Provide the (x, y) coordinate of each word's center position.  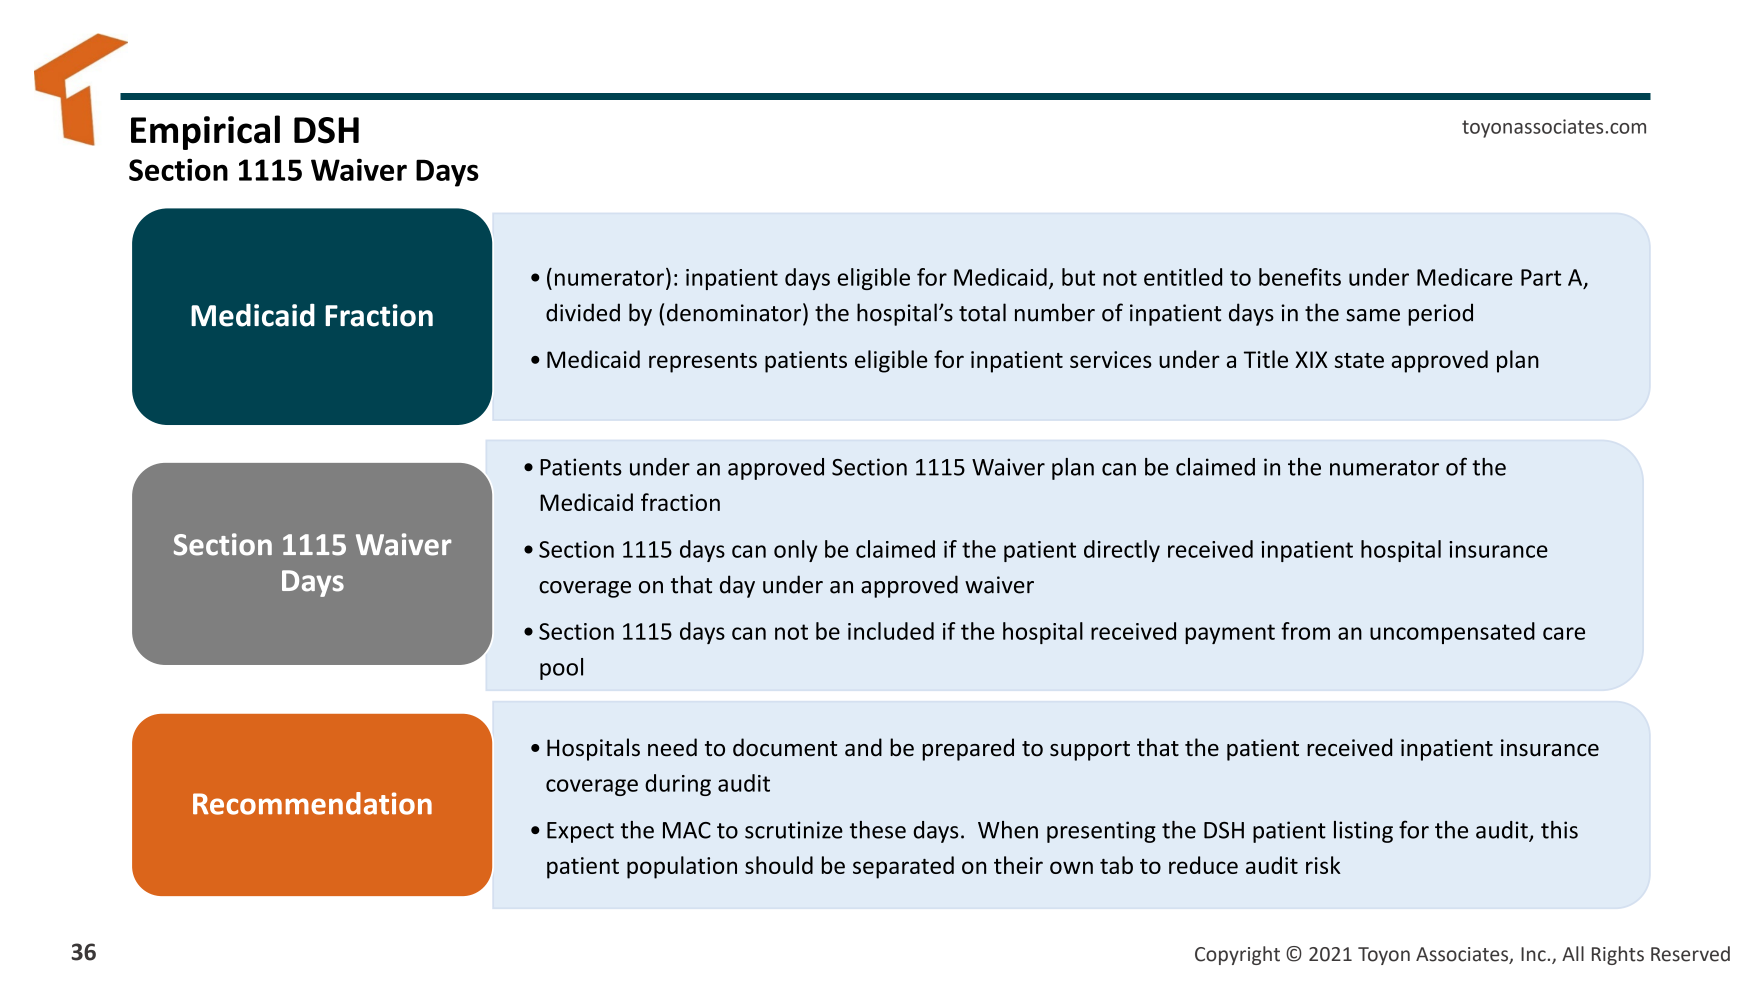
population (682, 867)
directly (1122, 551)
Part (1541, 277)
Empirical (205, 132)
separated (903, 867)
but (1078, 277)
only (796, 551)
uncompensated (1452, 633)
